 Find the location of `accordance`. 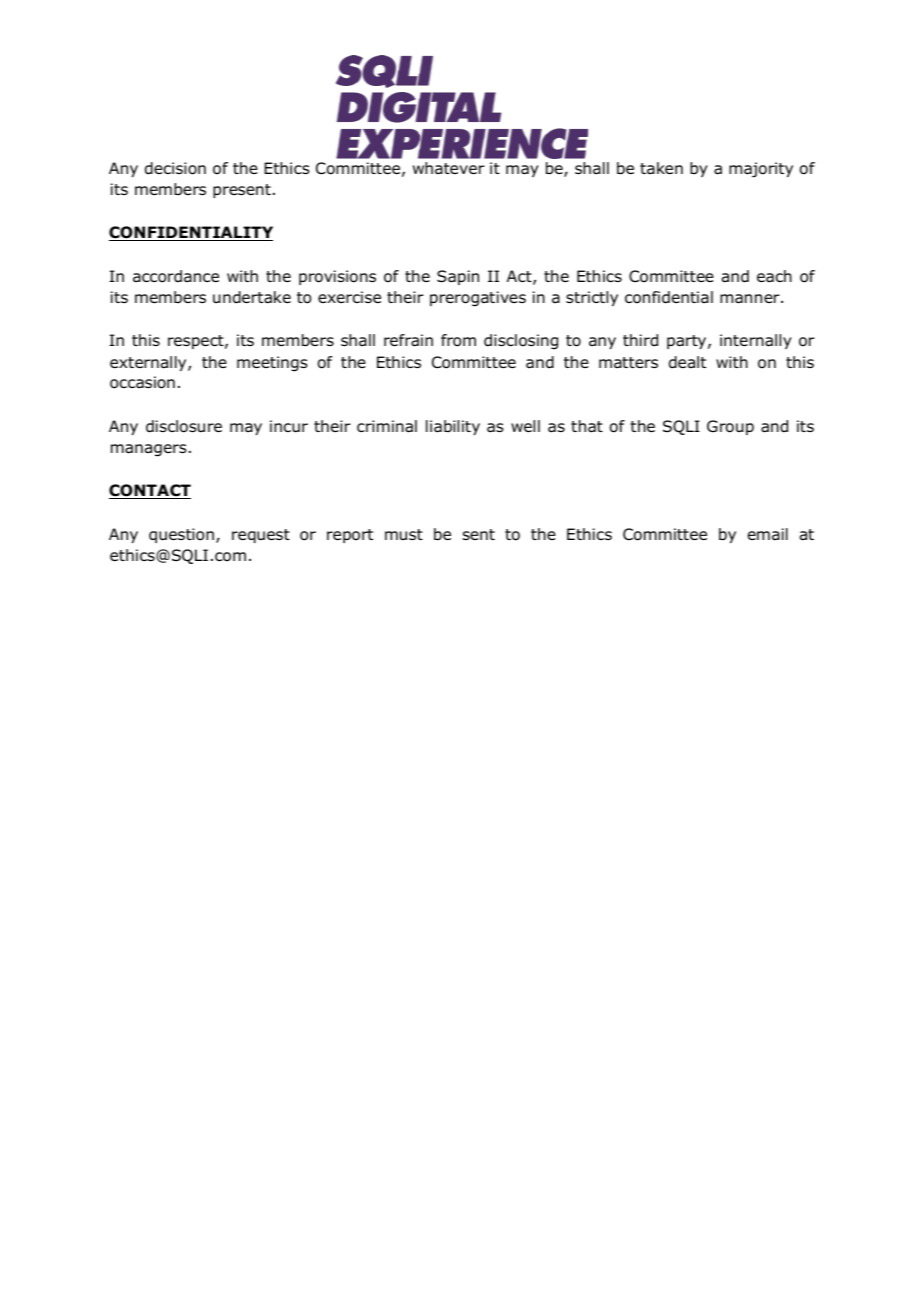

accordance is located at coordinates (176, 276).
